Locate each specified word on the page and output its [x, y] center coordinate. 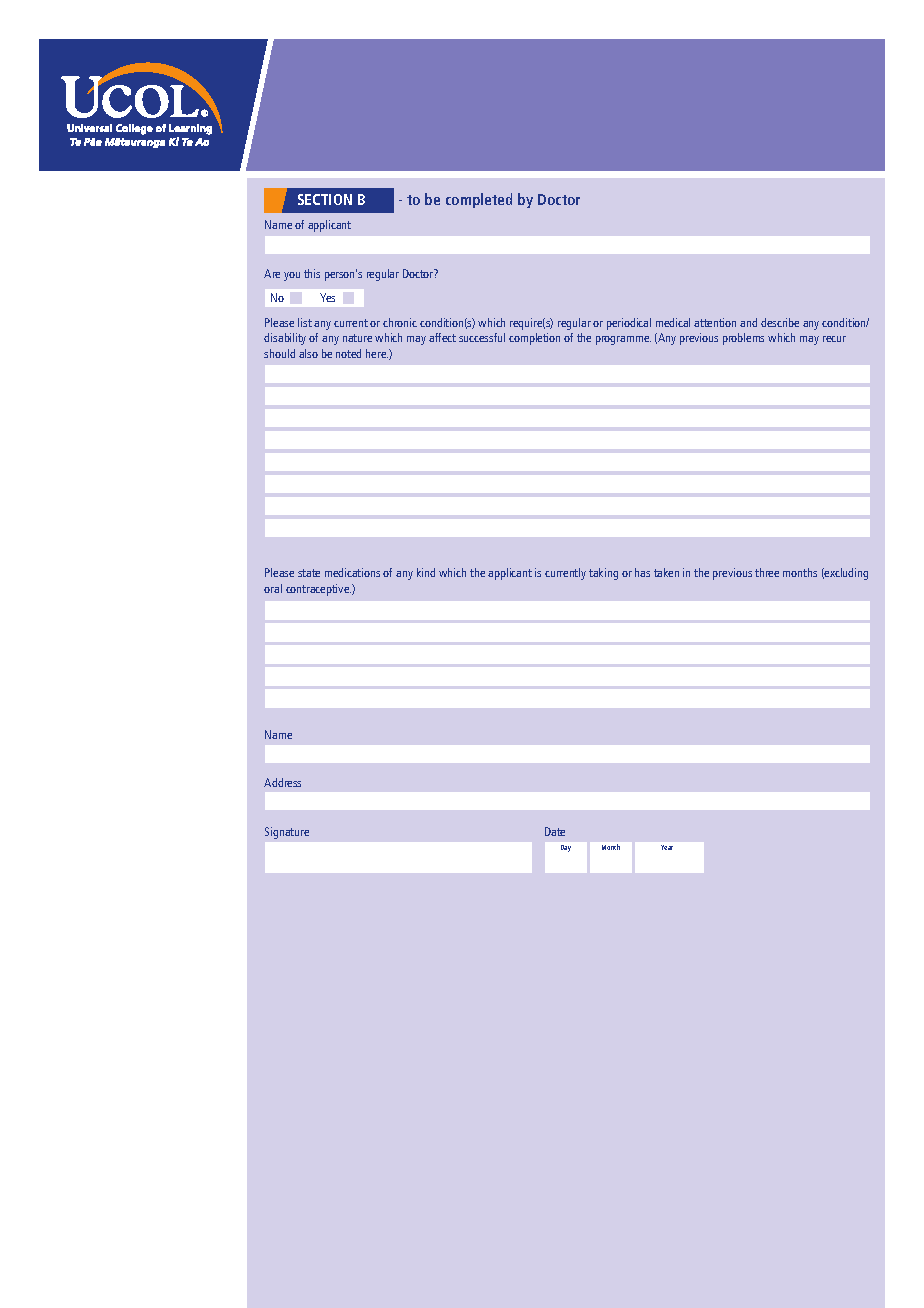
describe [780, 322]
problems [743, 339]
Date [555, 831]
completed [479, 200]
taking [603, 574]
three [767, 572]
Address [282, 782]
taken [666, 572]
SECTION [325, 199]
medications [352, 572]
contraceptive [318, 590]
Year [667, 847]
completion [534, 339]
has [642, 572]
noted [348, 353]
